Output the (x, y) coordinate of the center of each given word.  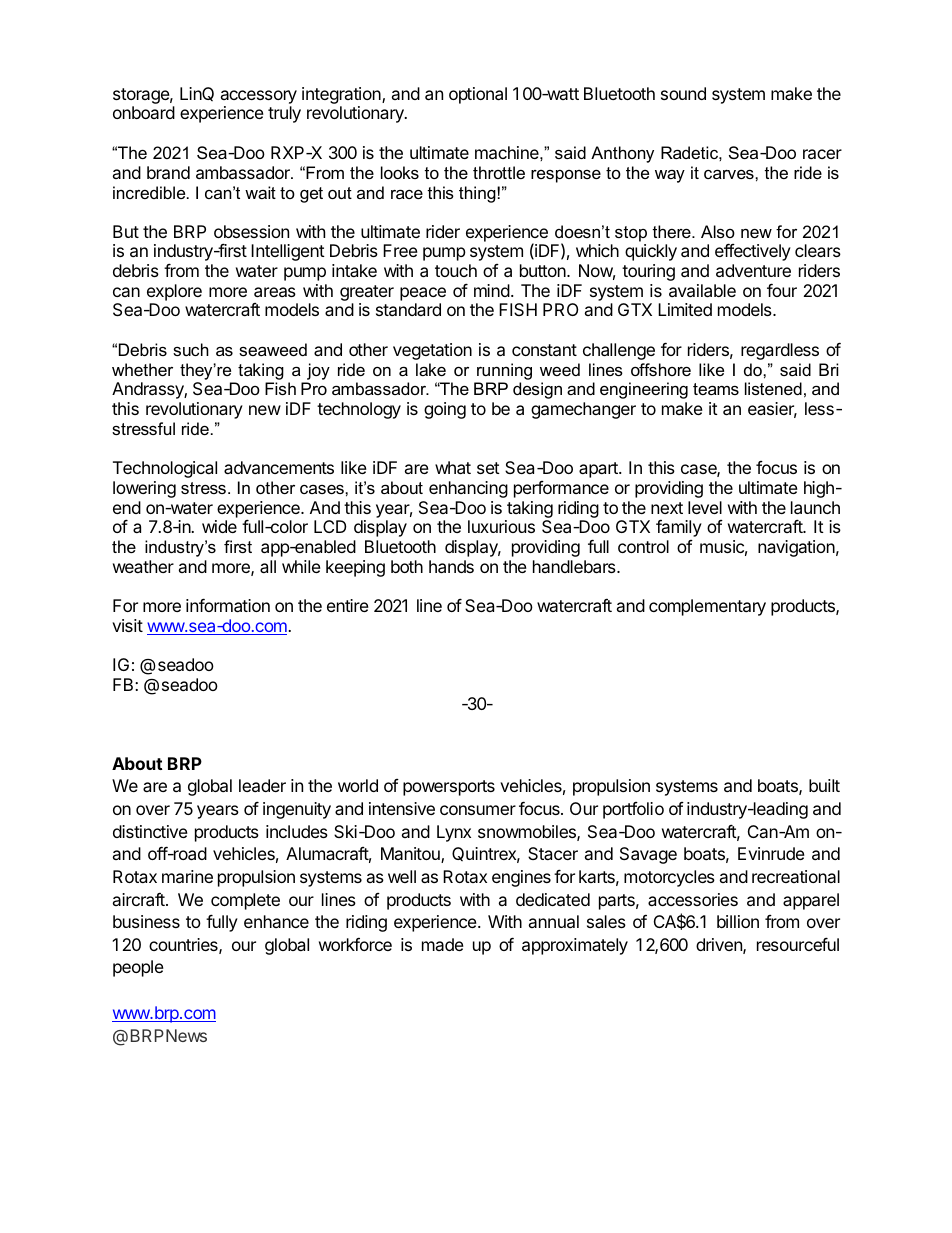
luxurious (501, 526)
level (705, 507)
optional (478, 95)
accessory (259, 98)
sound (683, 93)
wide (219, 526)
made (443, 944)
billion (738, 921)
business (146, 921)
